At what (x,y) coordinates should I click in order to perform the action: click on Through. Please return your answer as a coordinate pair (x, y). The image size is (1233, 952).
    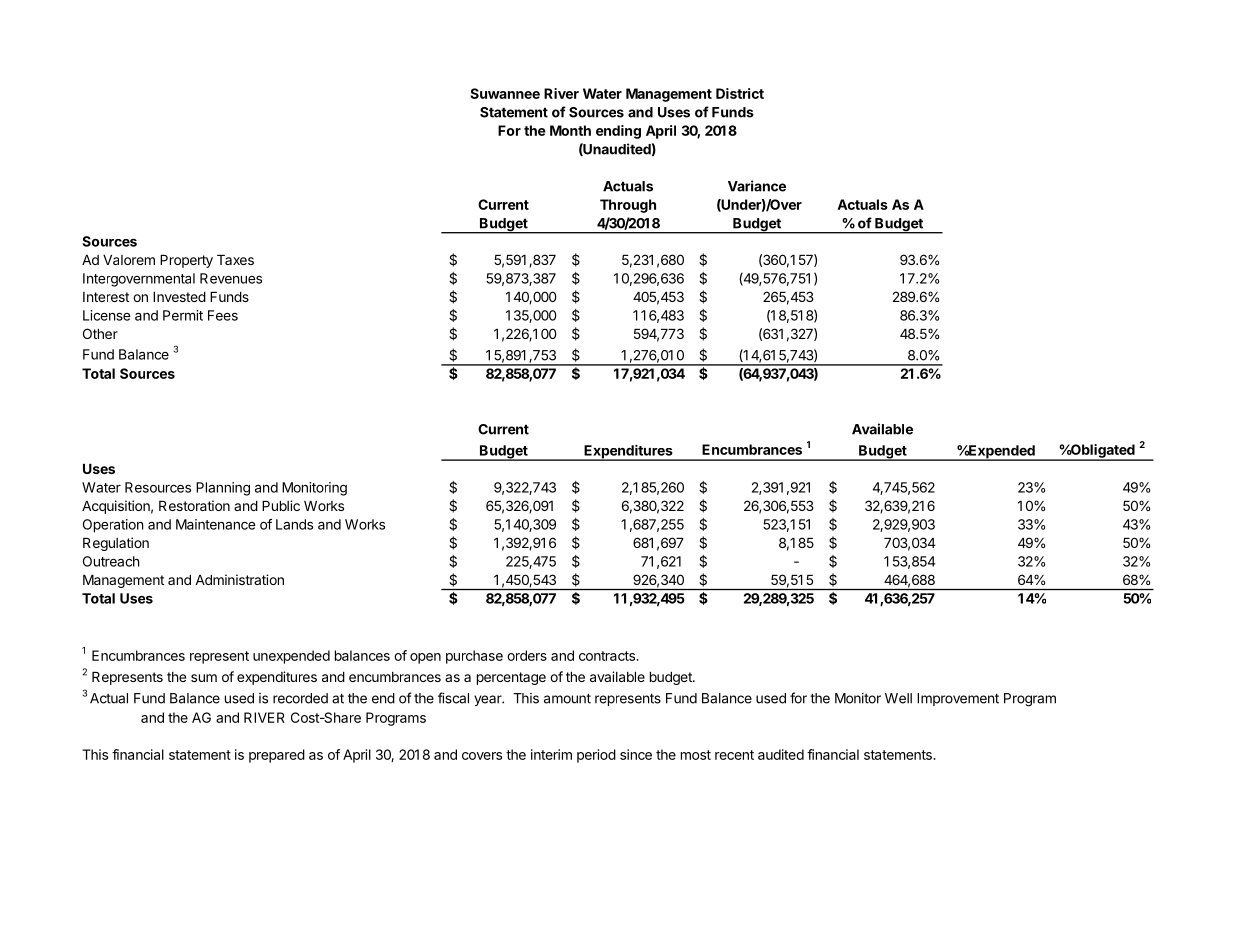
    Looking at the image, I should click on (628, 206).
